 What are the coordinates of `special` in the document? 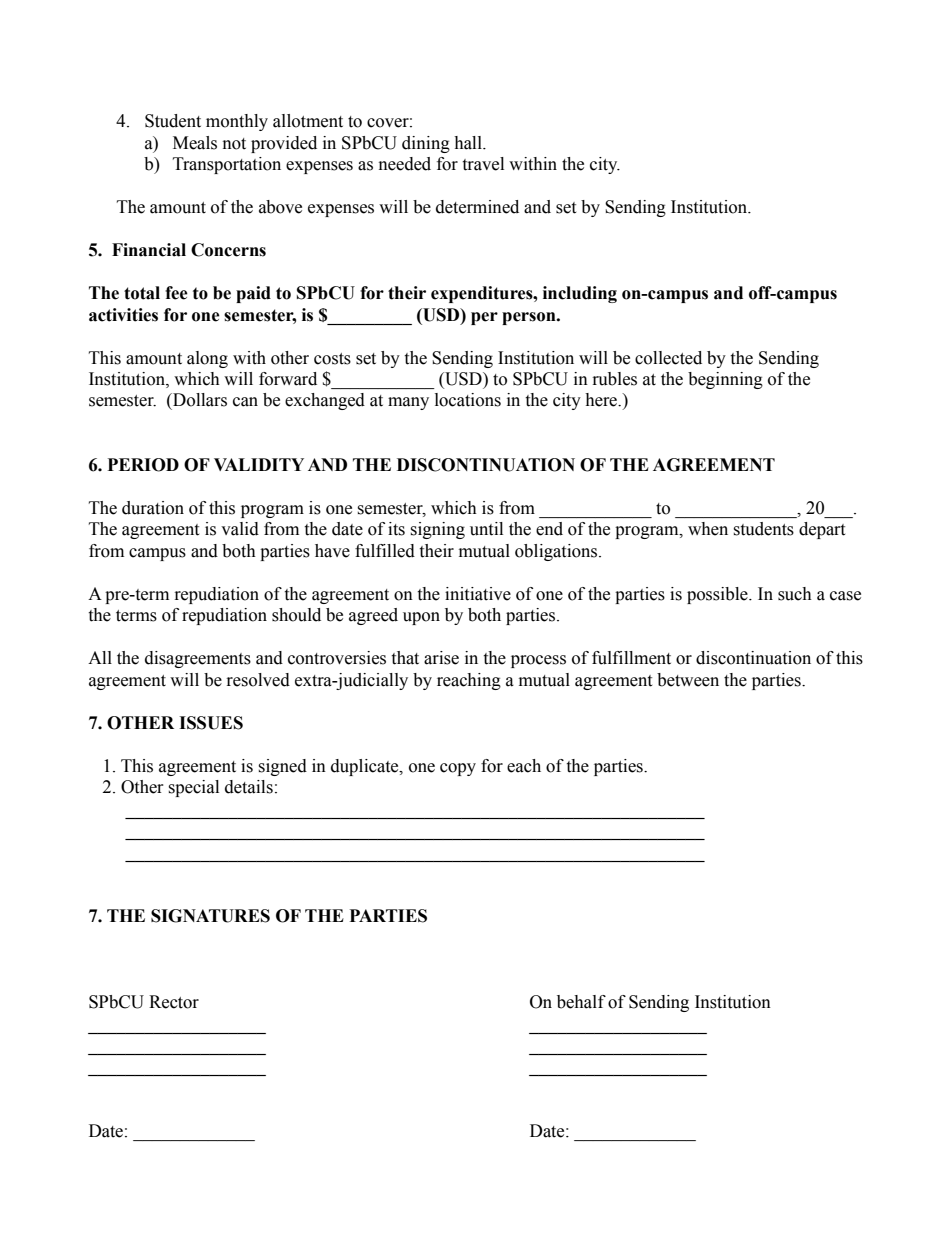 It's located at (193, 788).
